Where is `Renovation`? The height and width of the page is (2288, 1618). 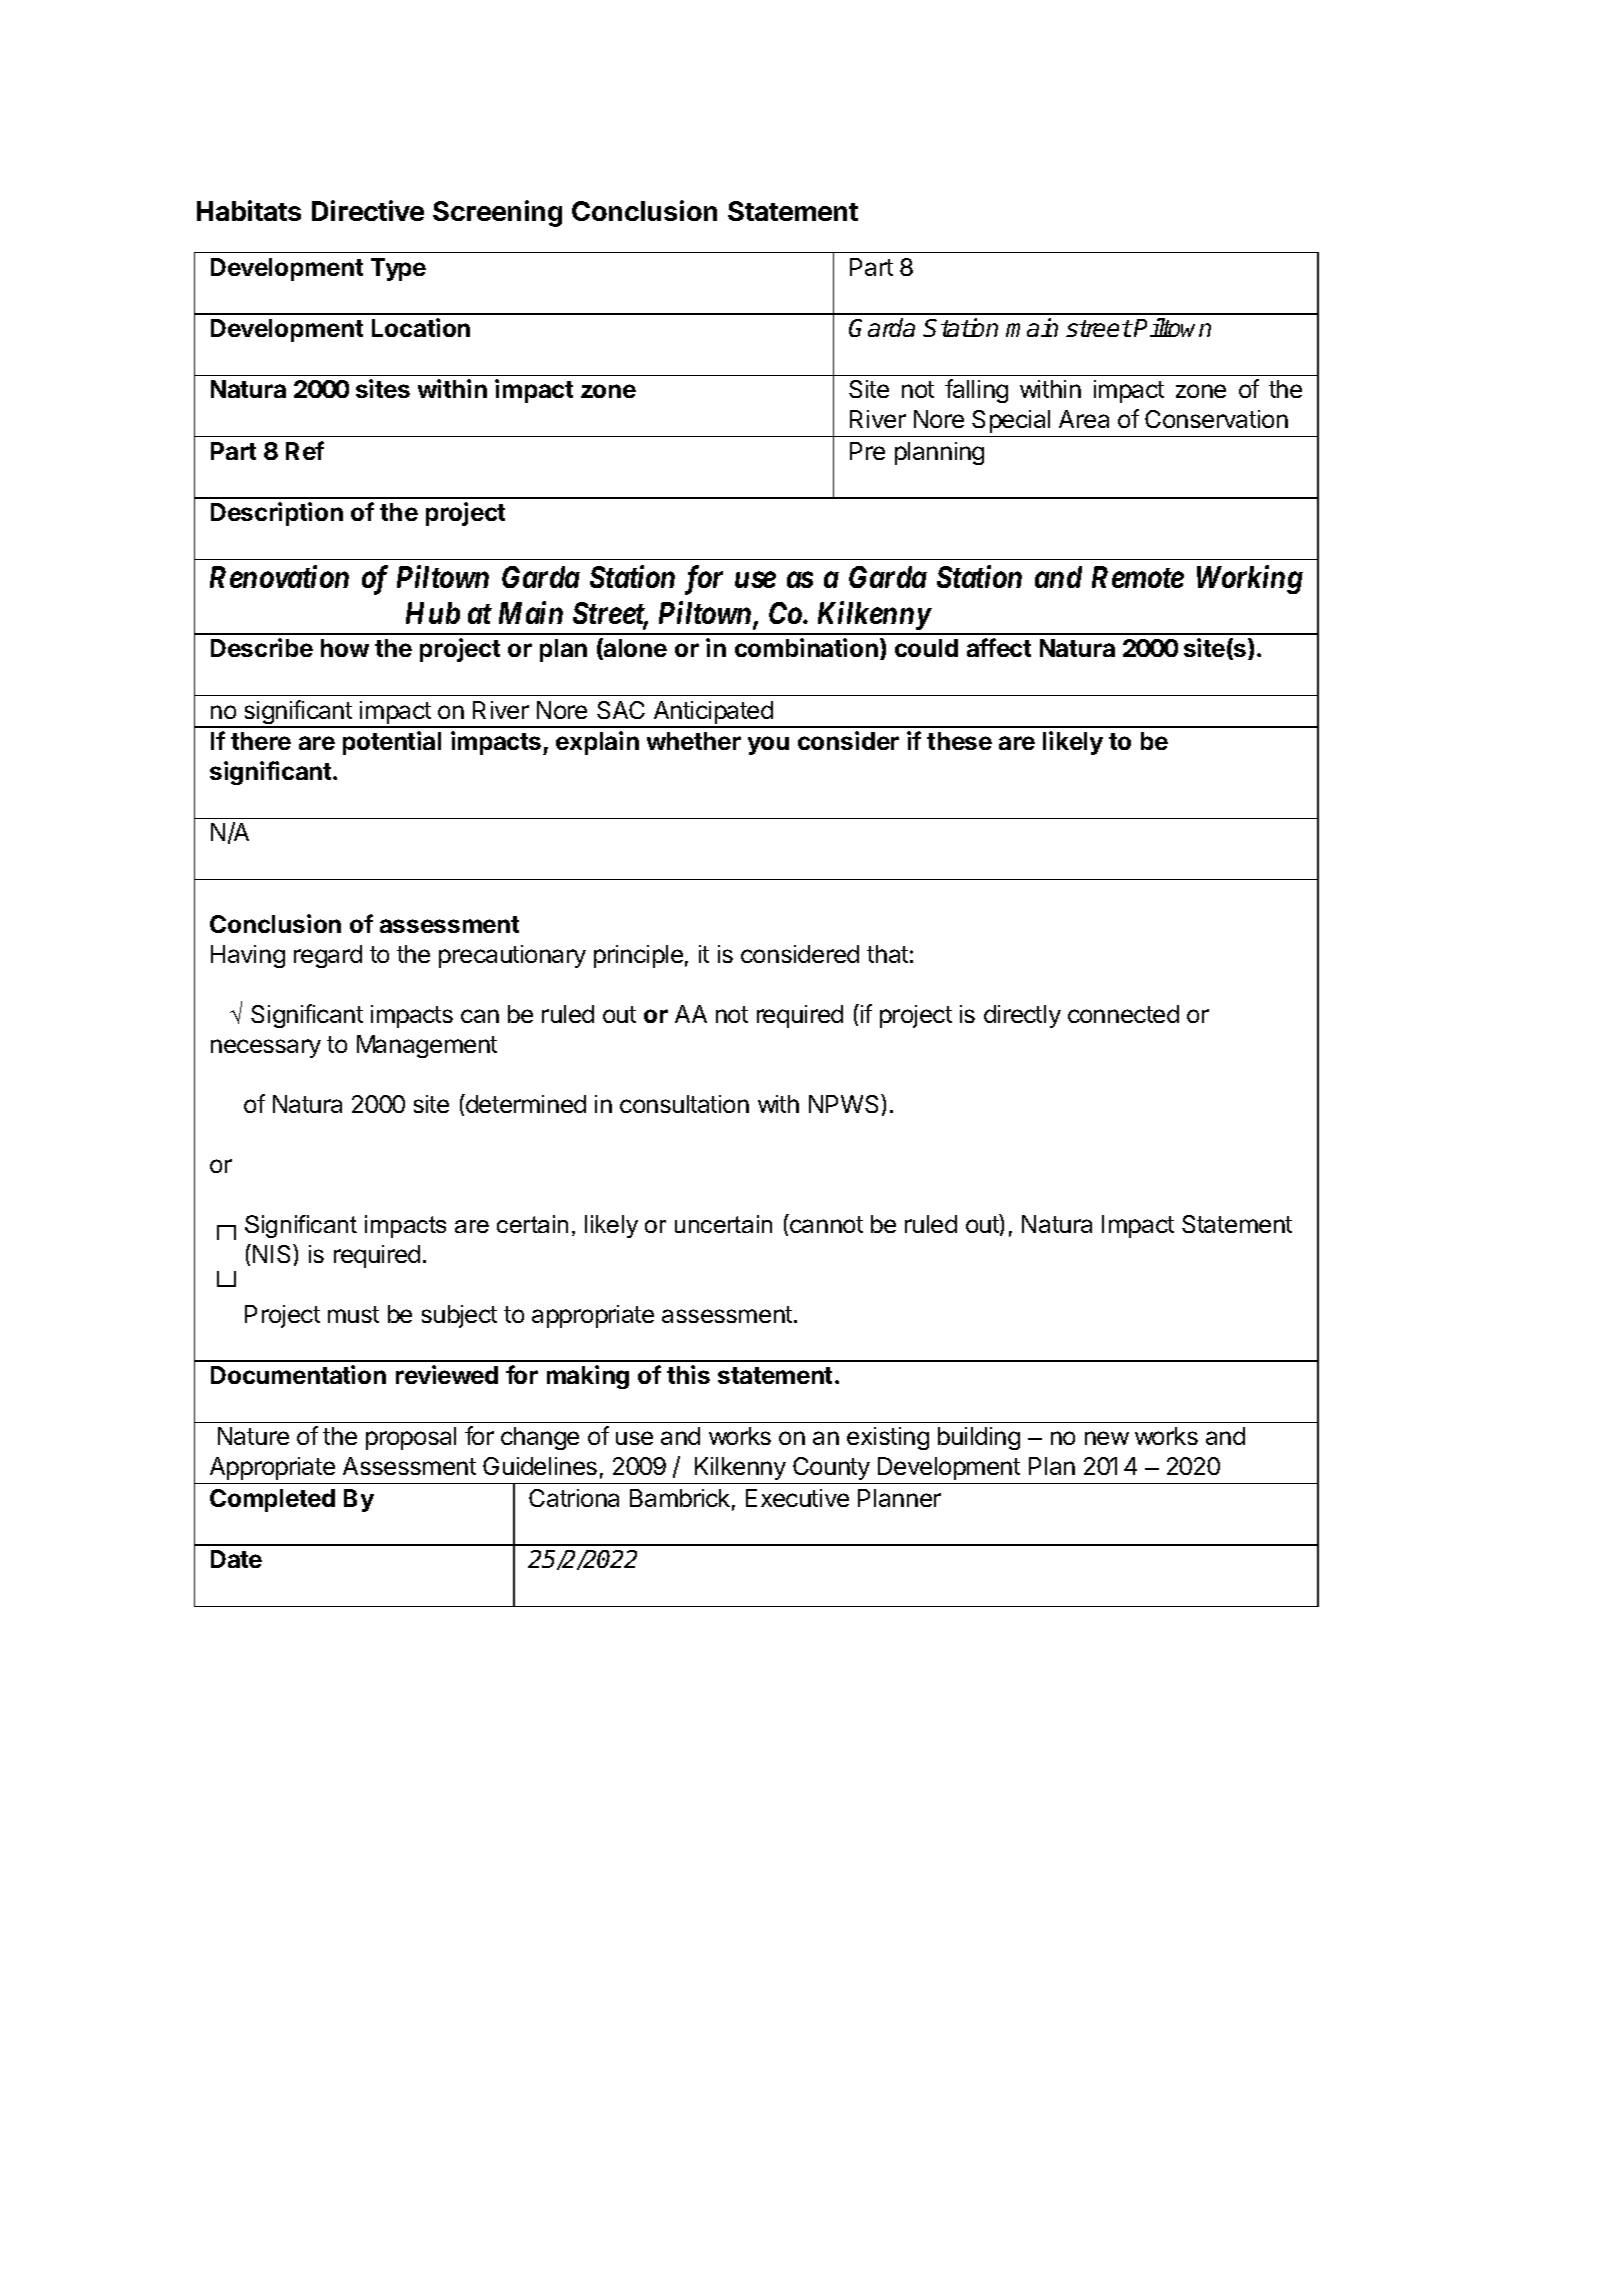 Renovation is located at coordinates (279, 576).
